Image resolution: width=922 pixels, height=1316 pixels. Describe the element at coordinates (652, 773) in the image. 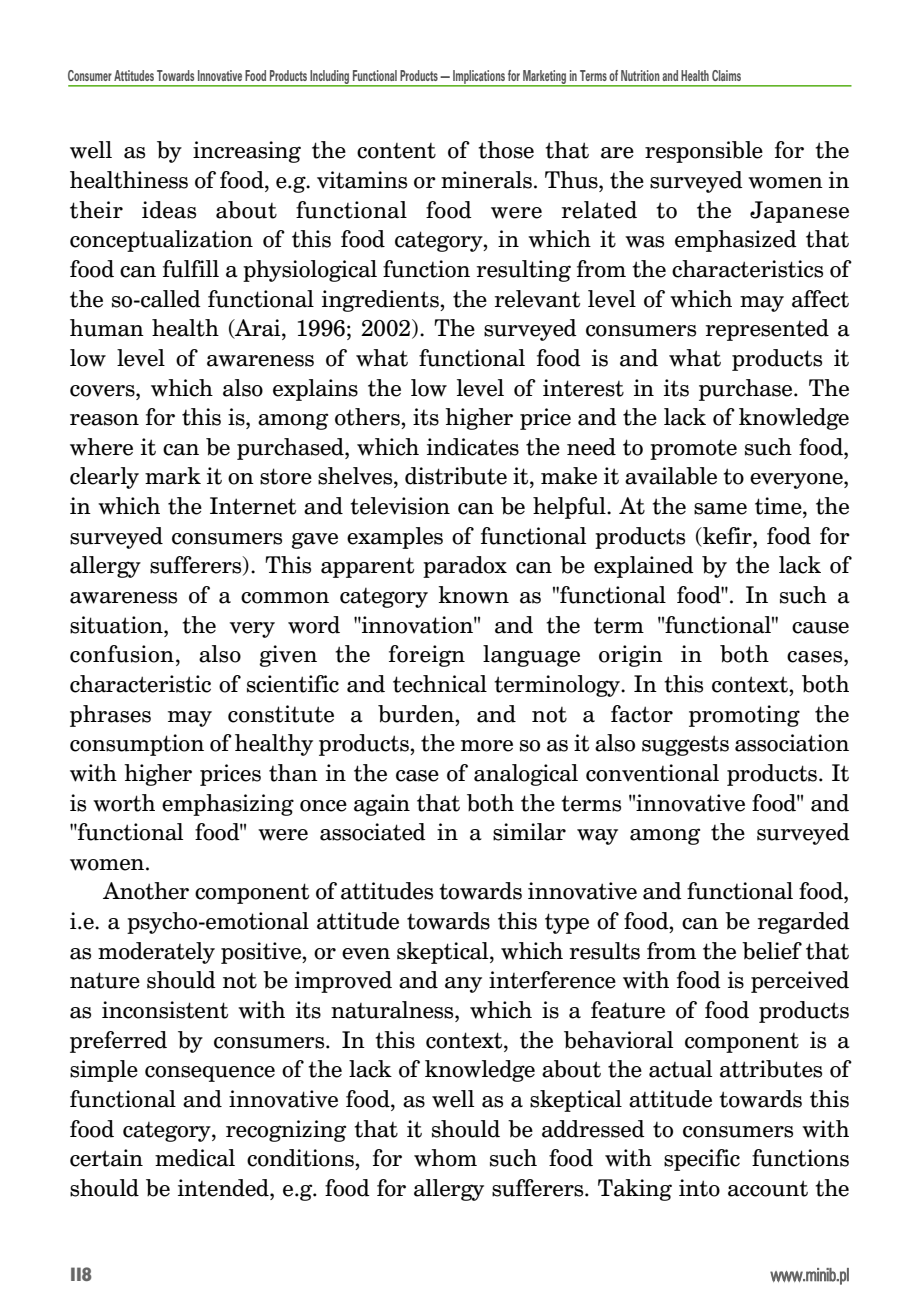

I see `conventional` at that location.
